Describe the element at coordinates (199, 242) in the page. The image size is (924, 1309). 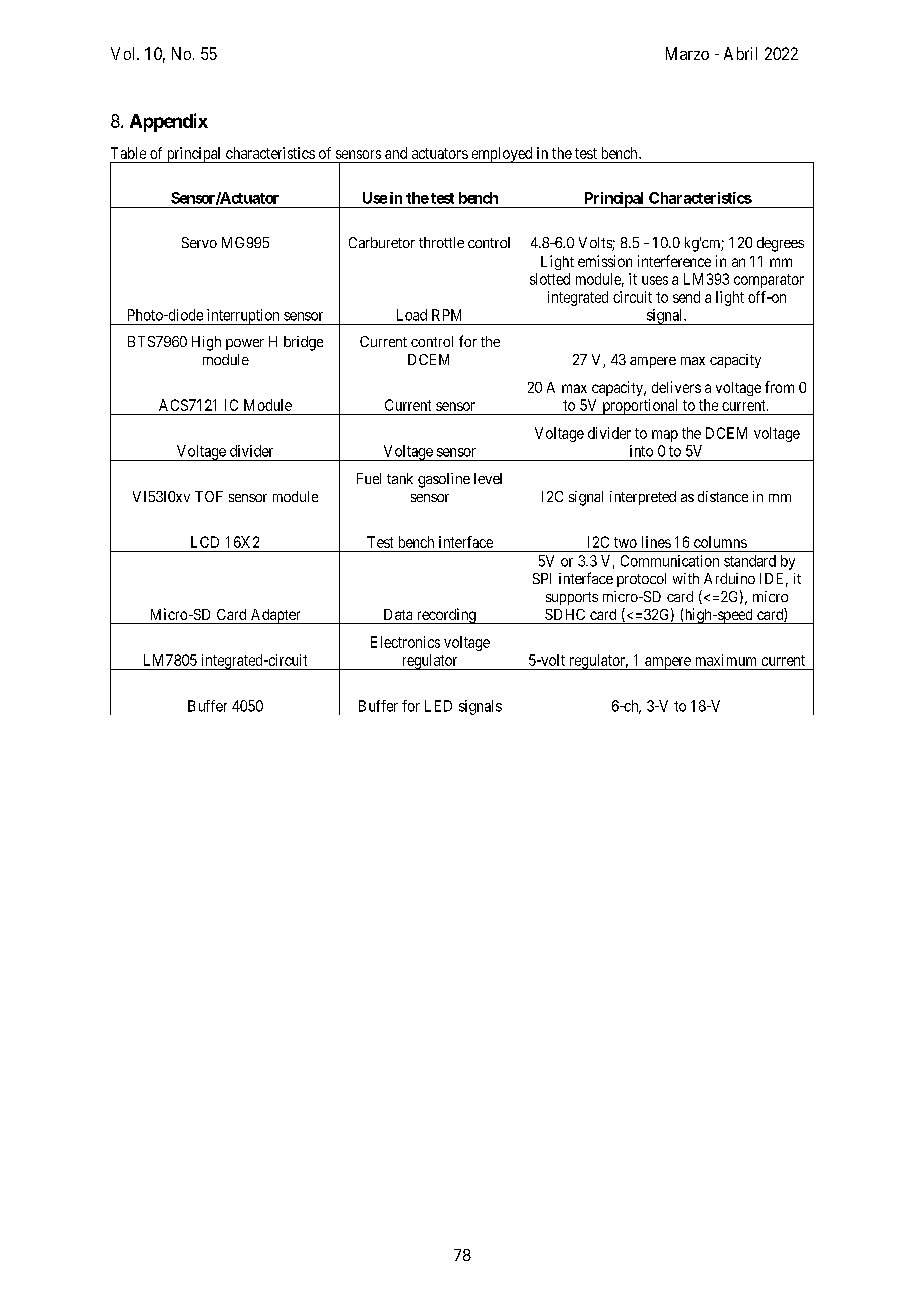
I see `Servo` at that location.
